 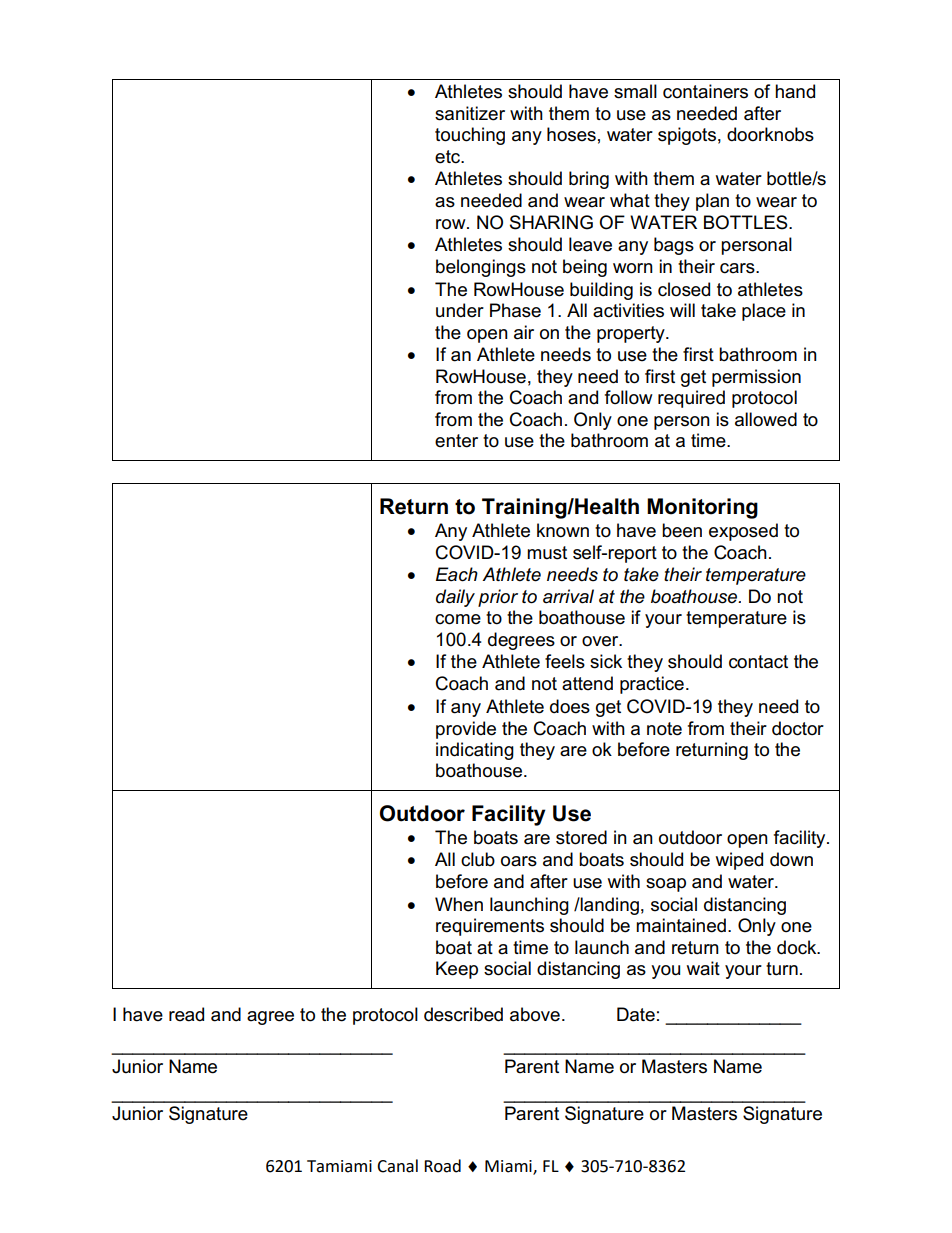 I want to click on agree, so click(x=270, y=1018).
